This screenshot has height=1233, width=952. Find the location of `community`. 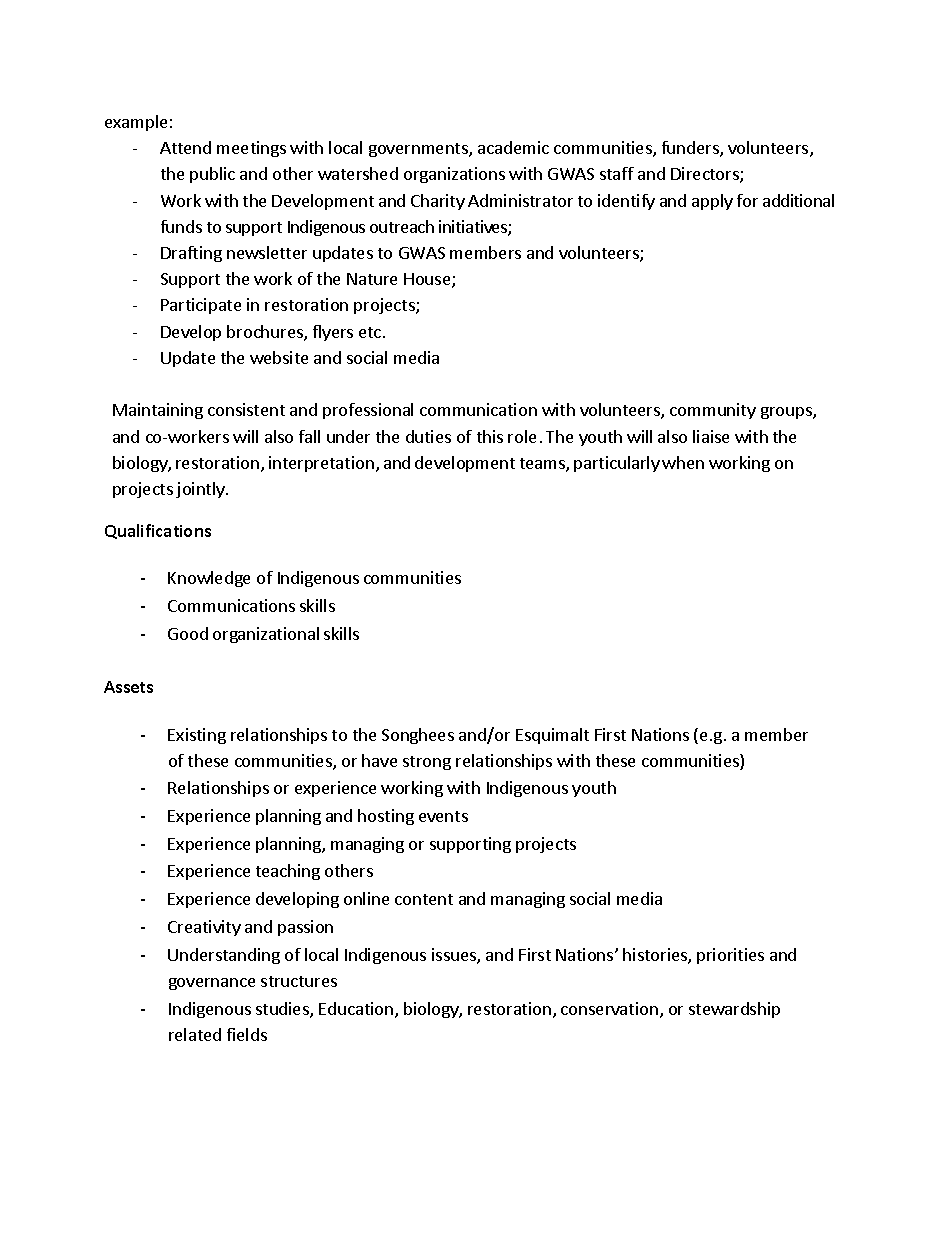

community is located at coordinates (713, 411).
